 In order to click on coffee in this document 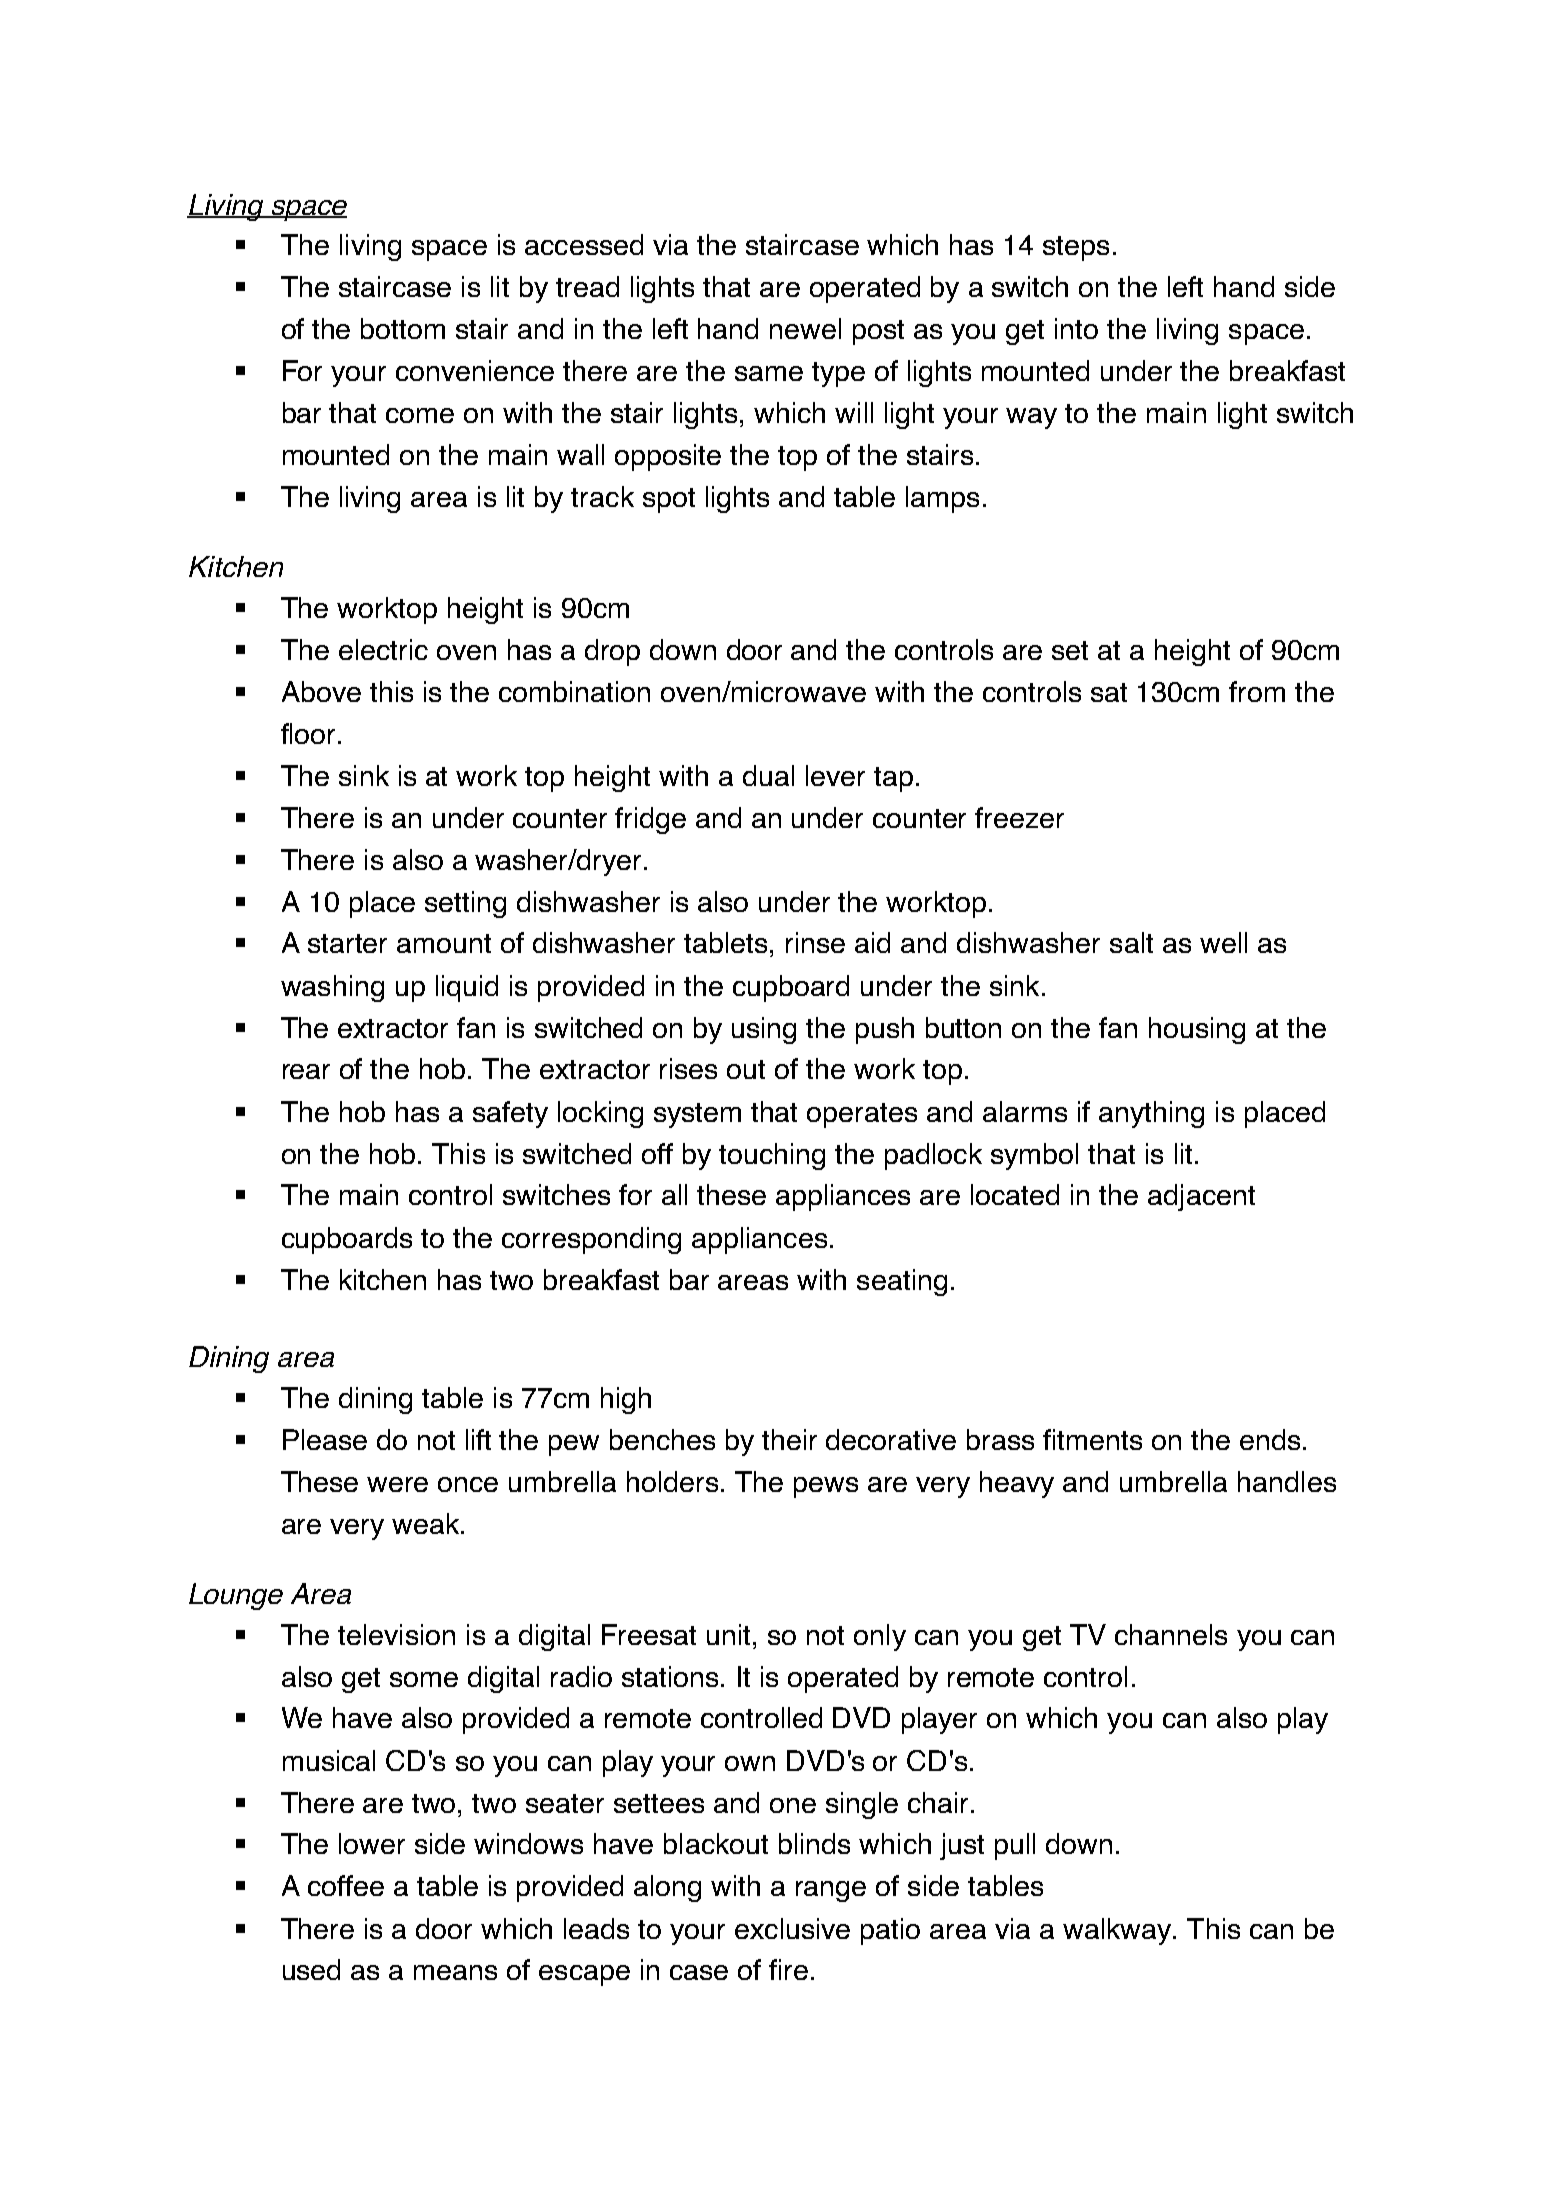, I will do `click(346, 1885)`.
